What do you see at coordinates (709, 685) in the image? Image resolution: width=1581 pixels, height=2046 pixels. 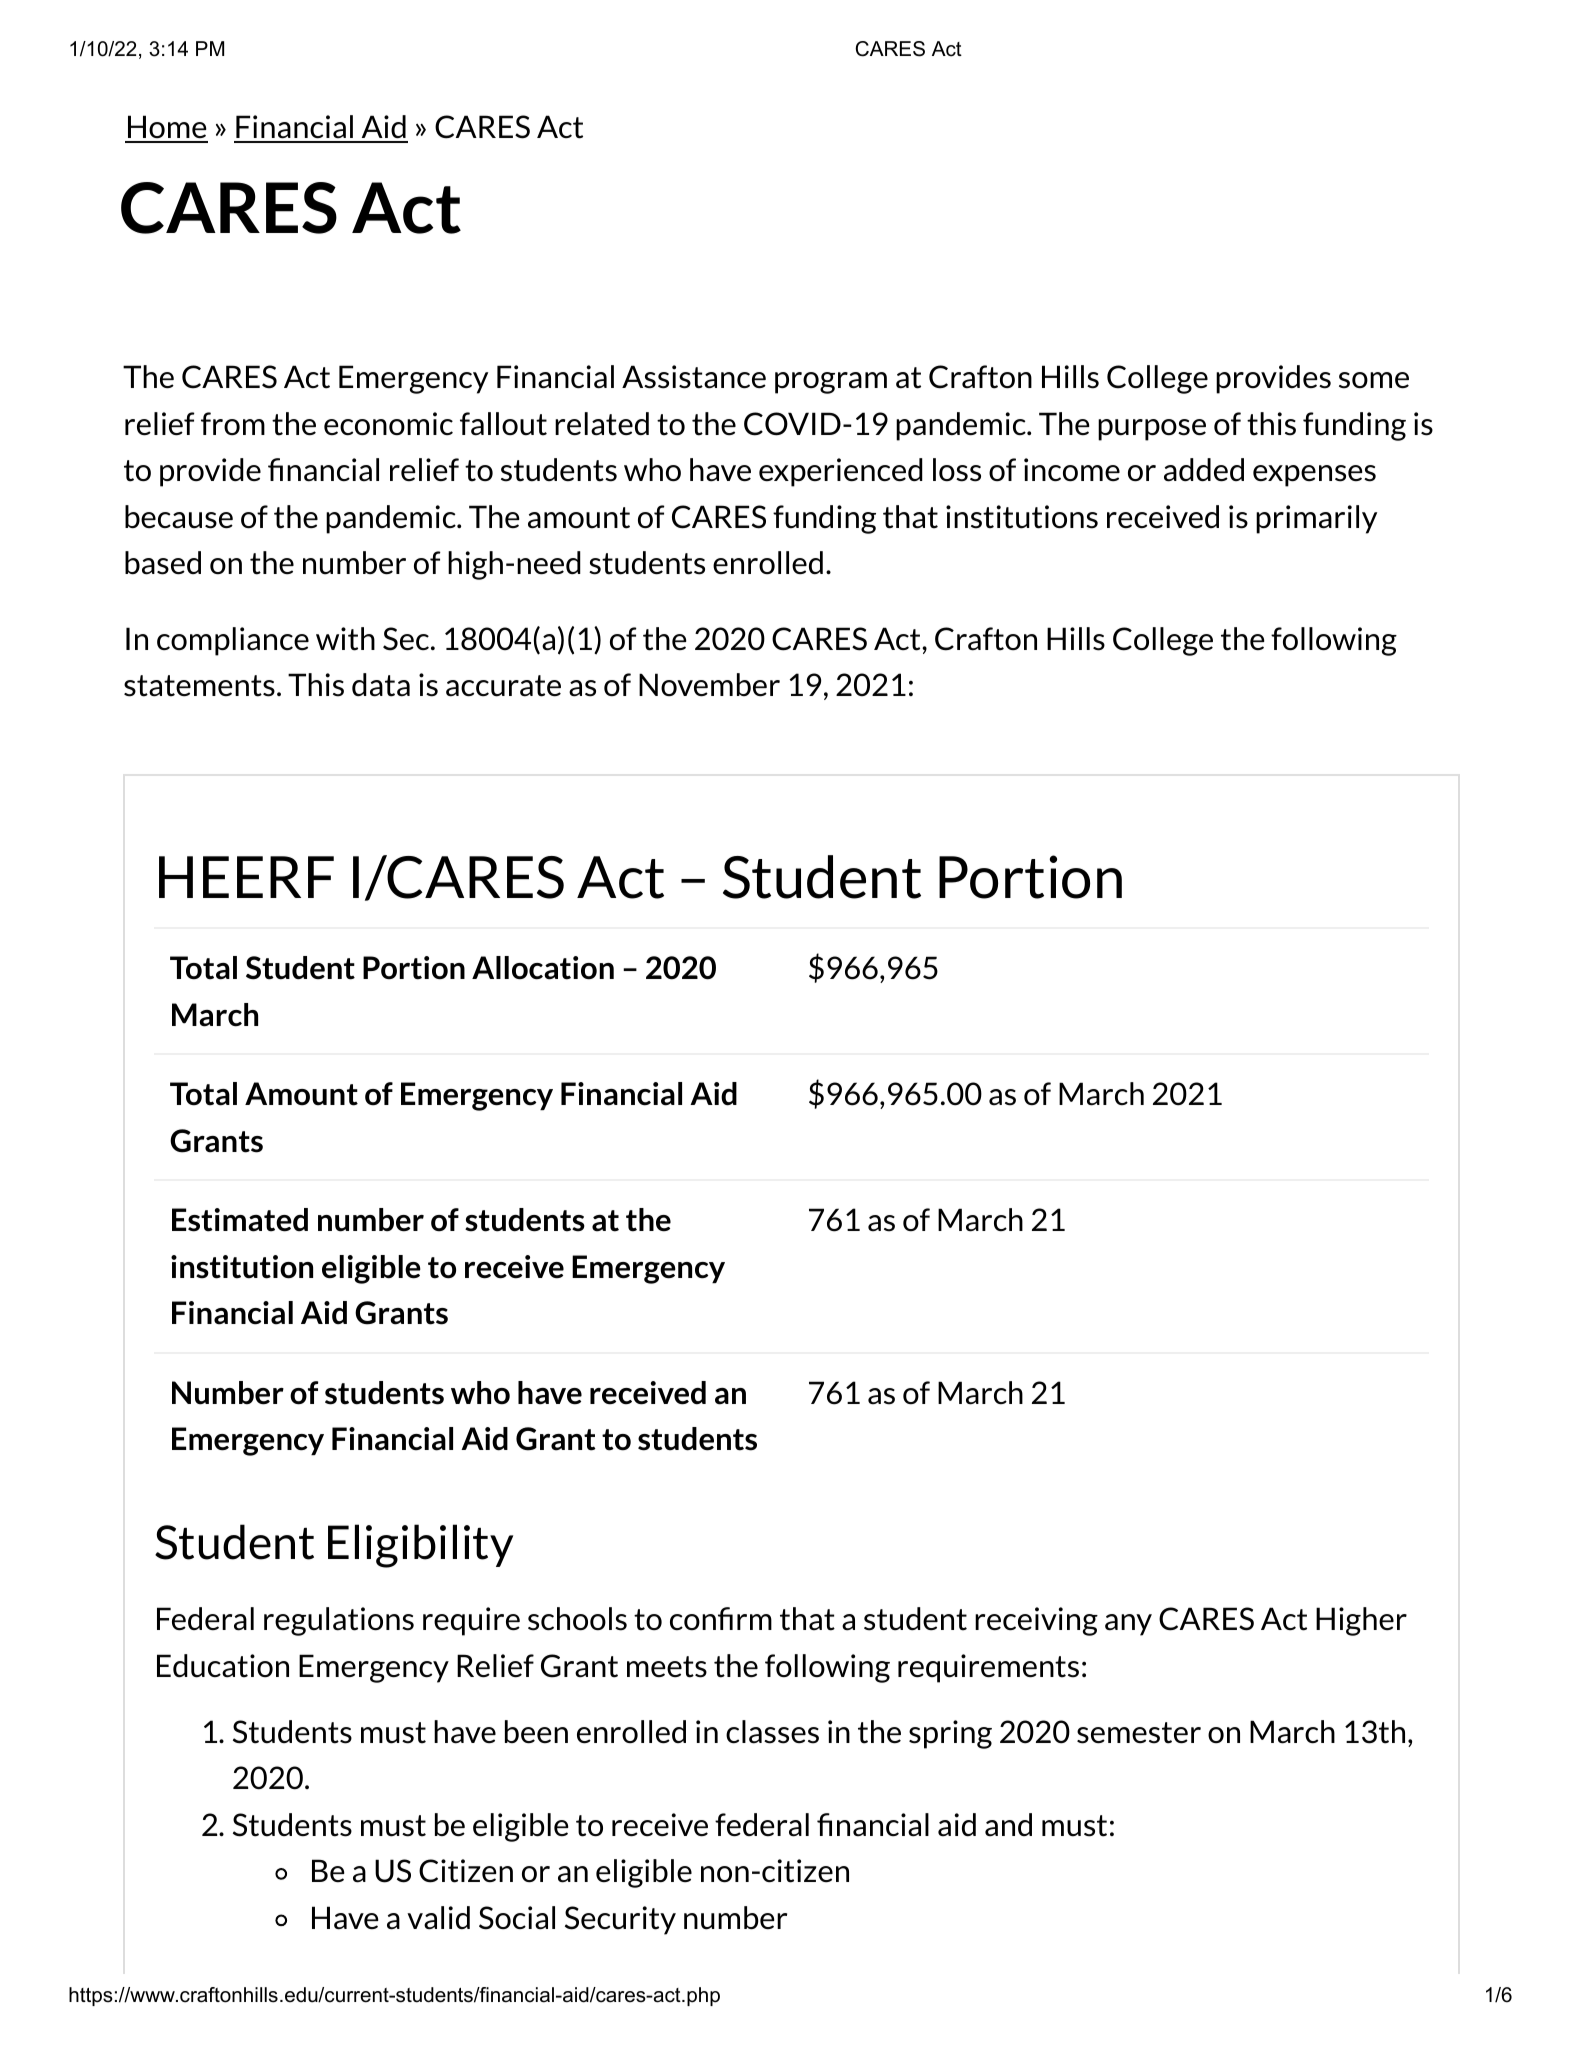 I see `November` at bounding box center [709, 685].
